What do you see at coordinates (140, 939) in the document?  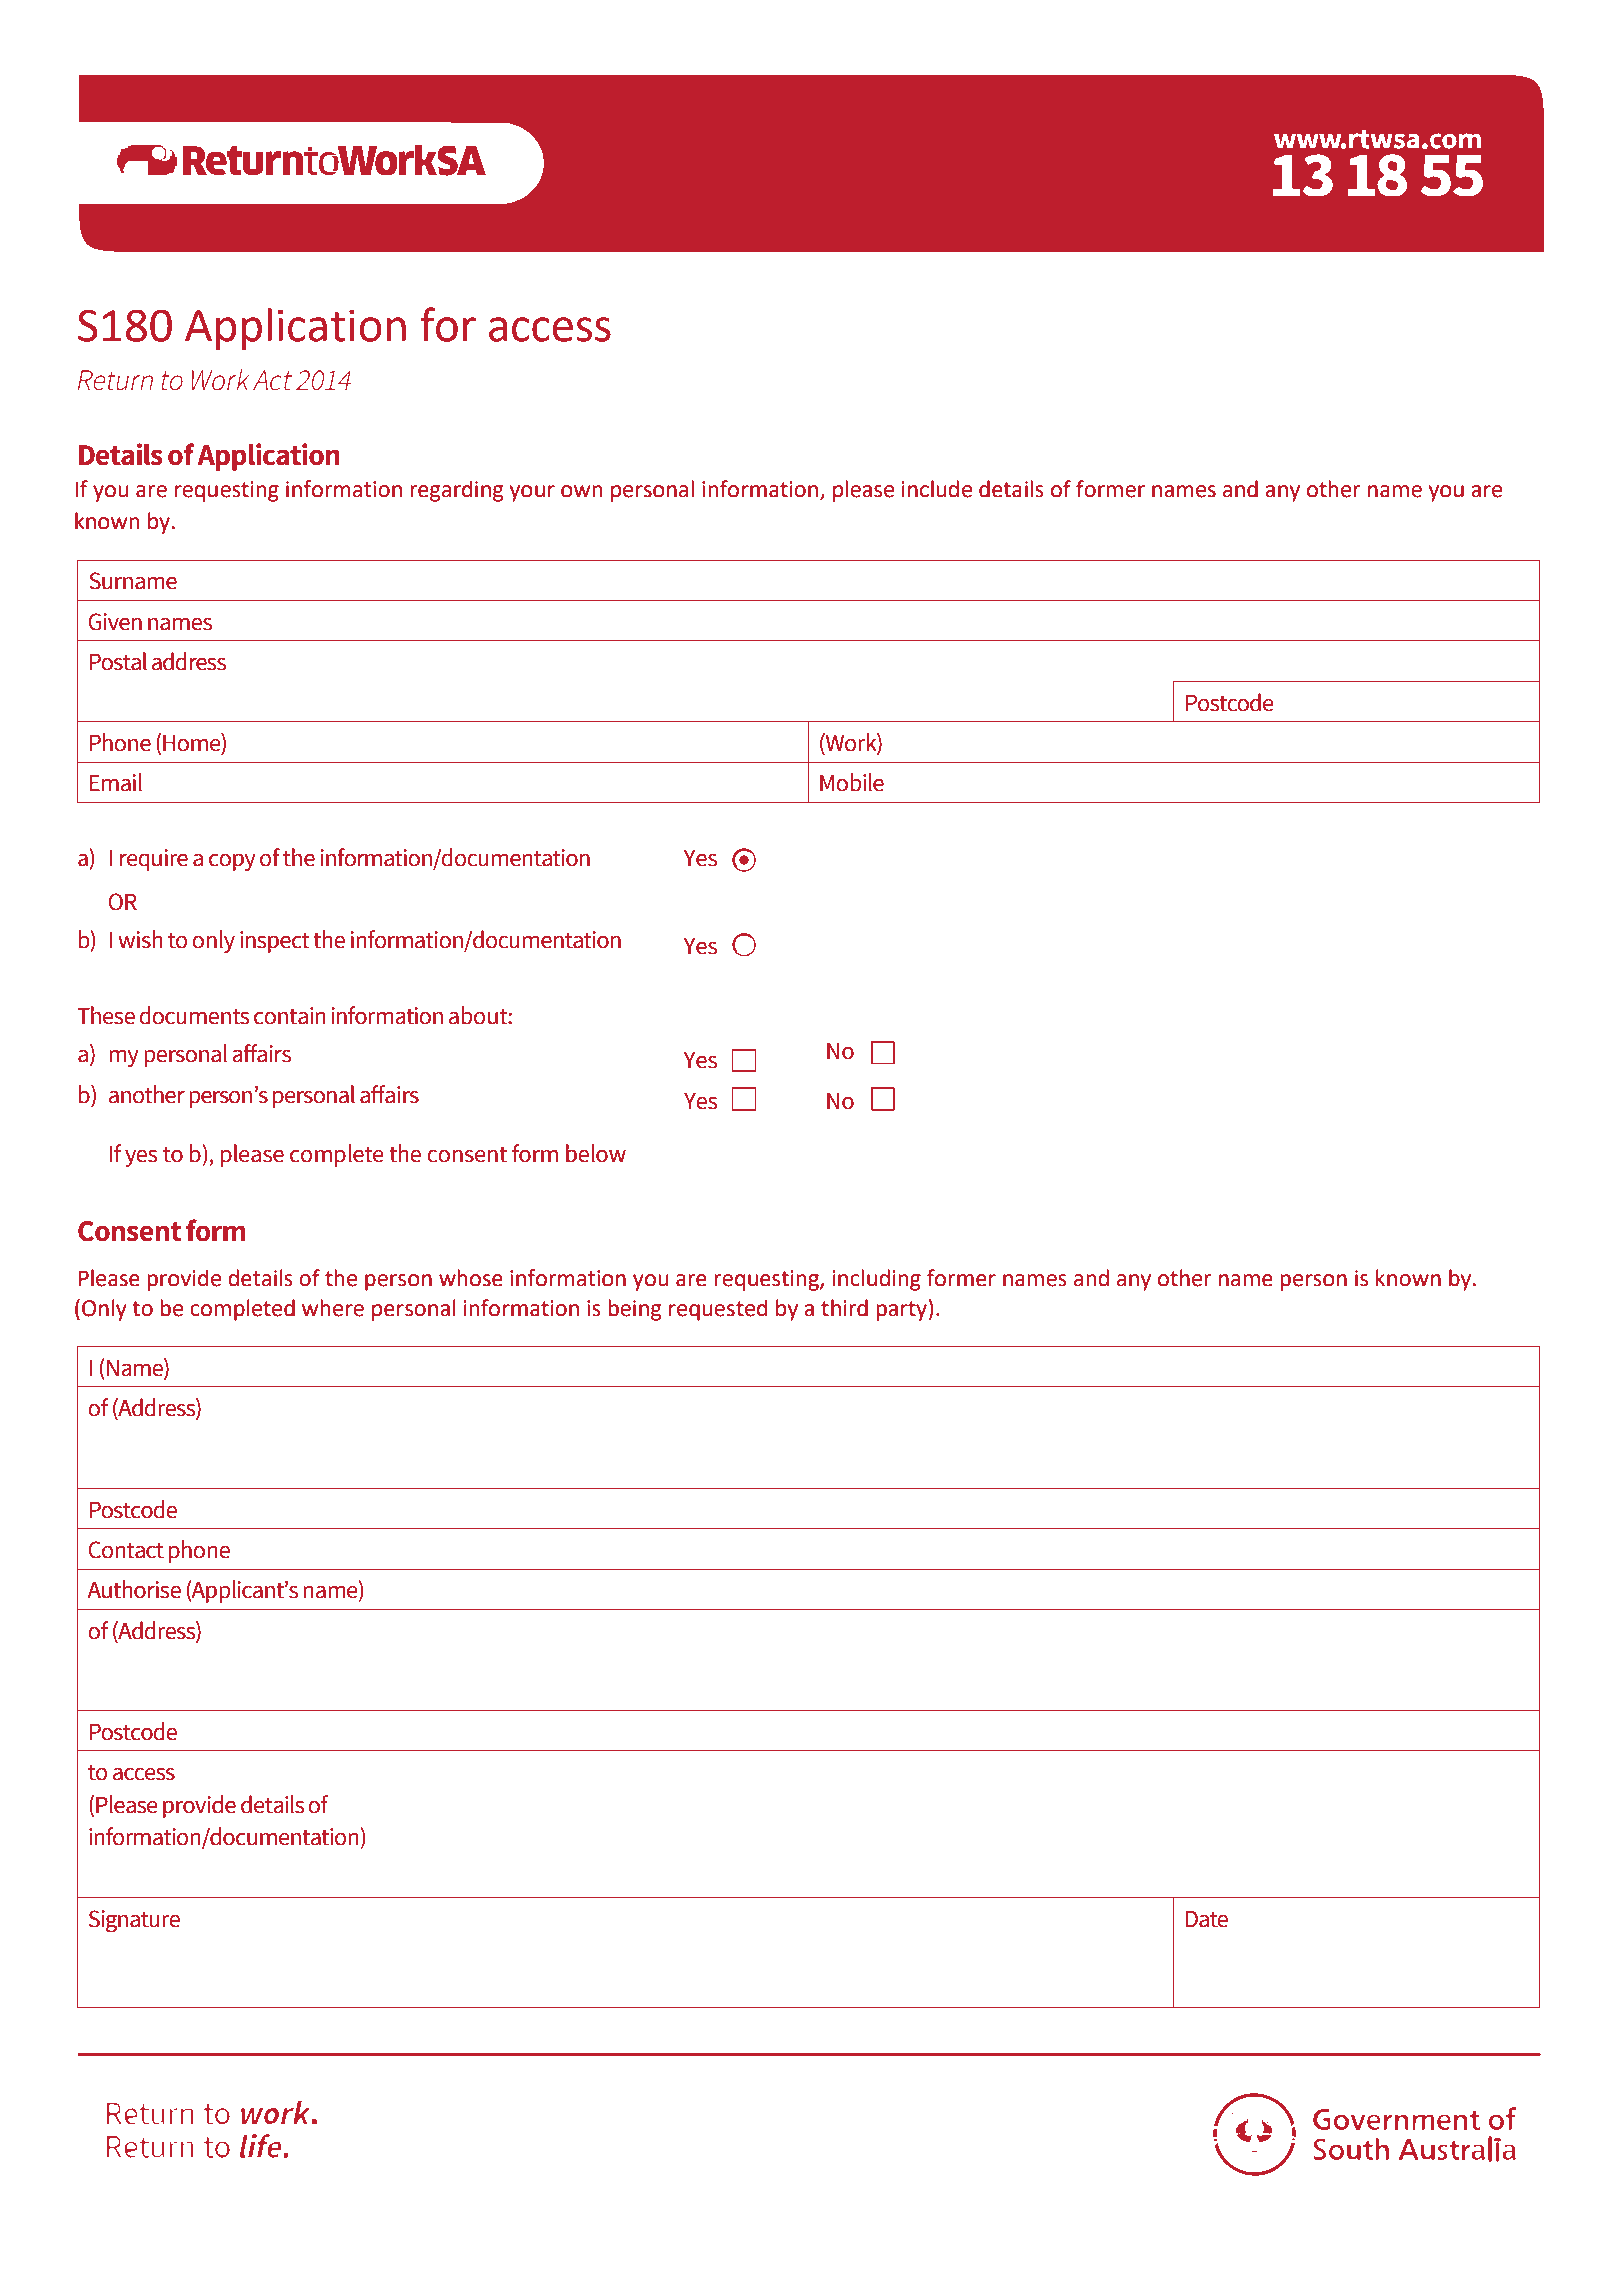 I see `wish` at bounding box center [140, 939].
